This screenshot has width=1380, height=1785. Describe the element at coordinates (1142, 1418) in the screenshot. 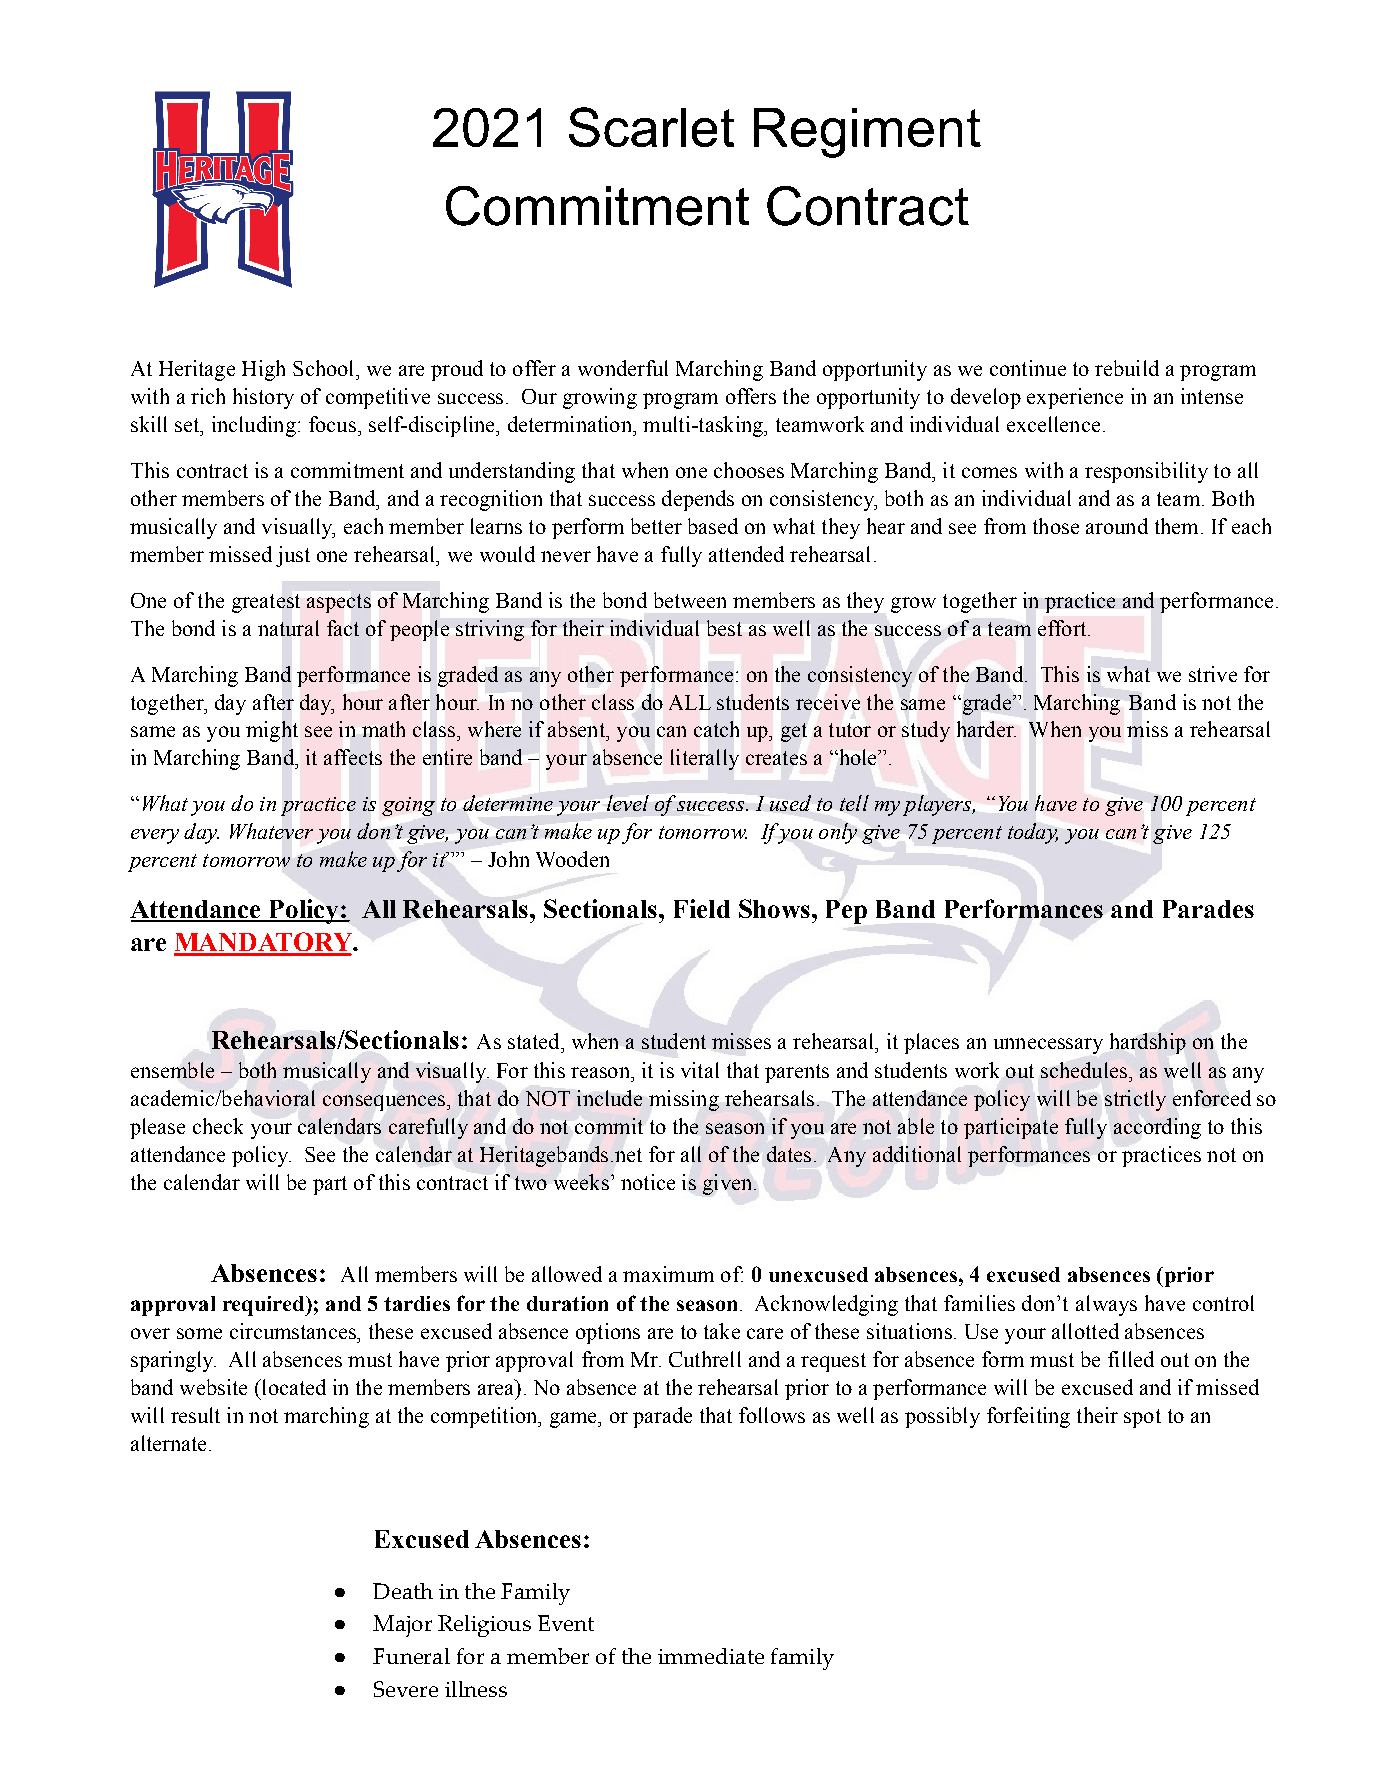

I see `spot` at that location.
